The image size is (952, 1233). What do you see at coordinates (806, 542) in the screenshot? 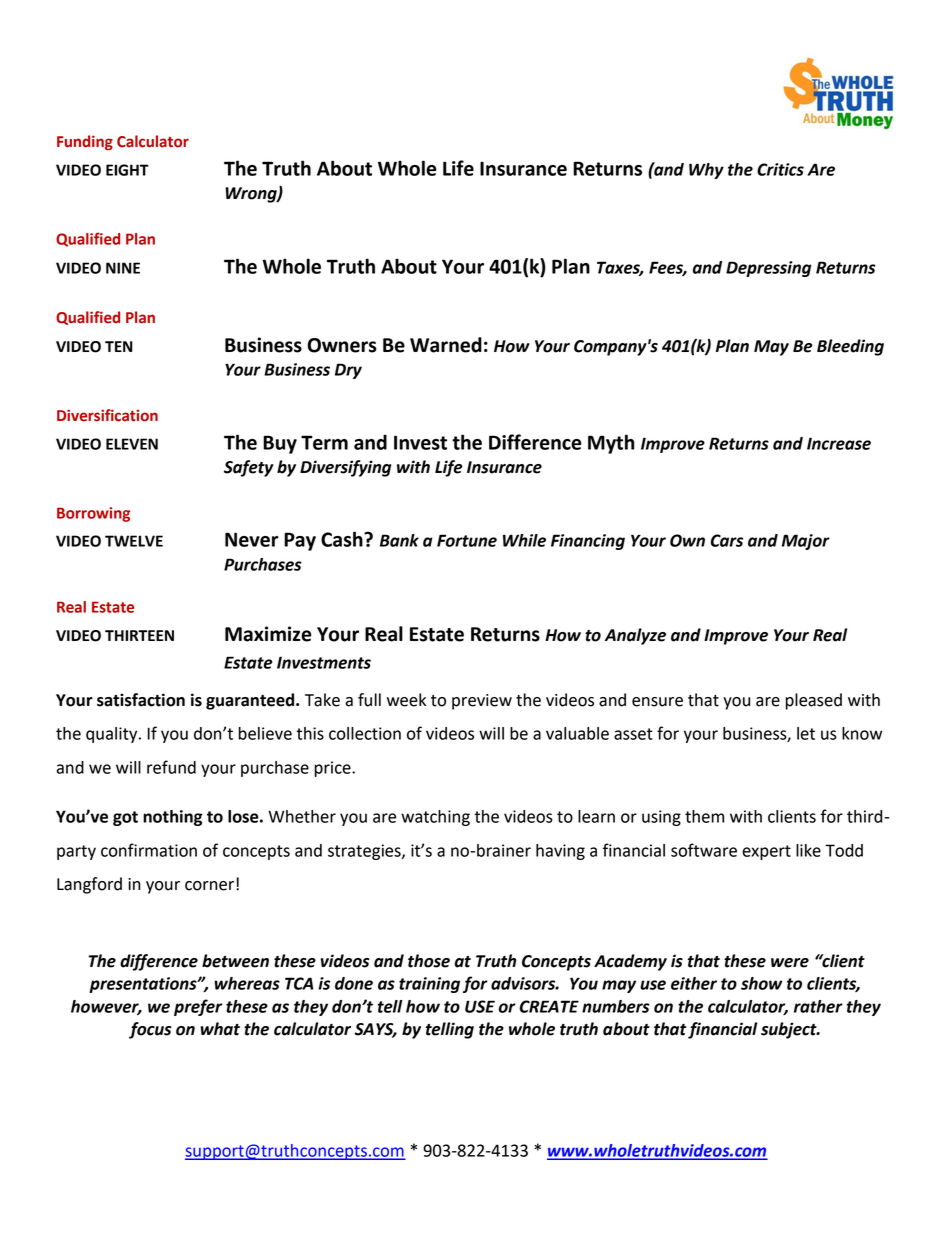
I see `Major` at bounding box center [806, 542].
